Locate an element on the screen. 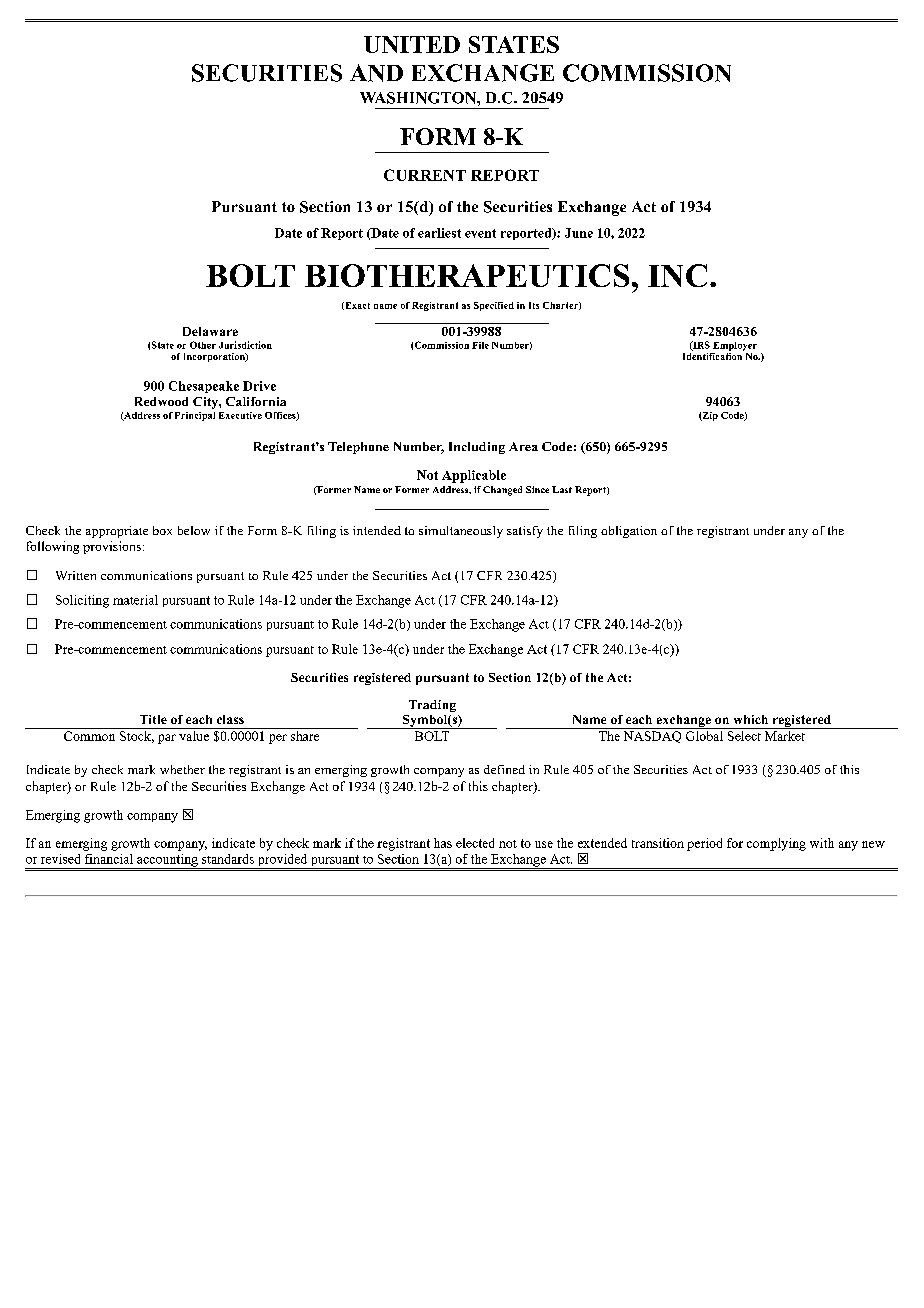  Principal is located at coordinates (195, 416).
